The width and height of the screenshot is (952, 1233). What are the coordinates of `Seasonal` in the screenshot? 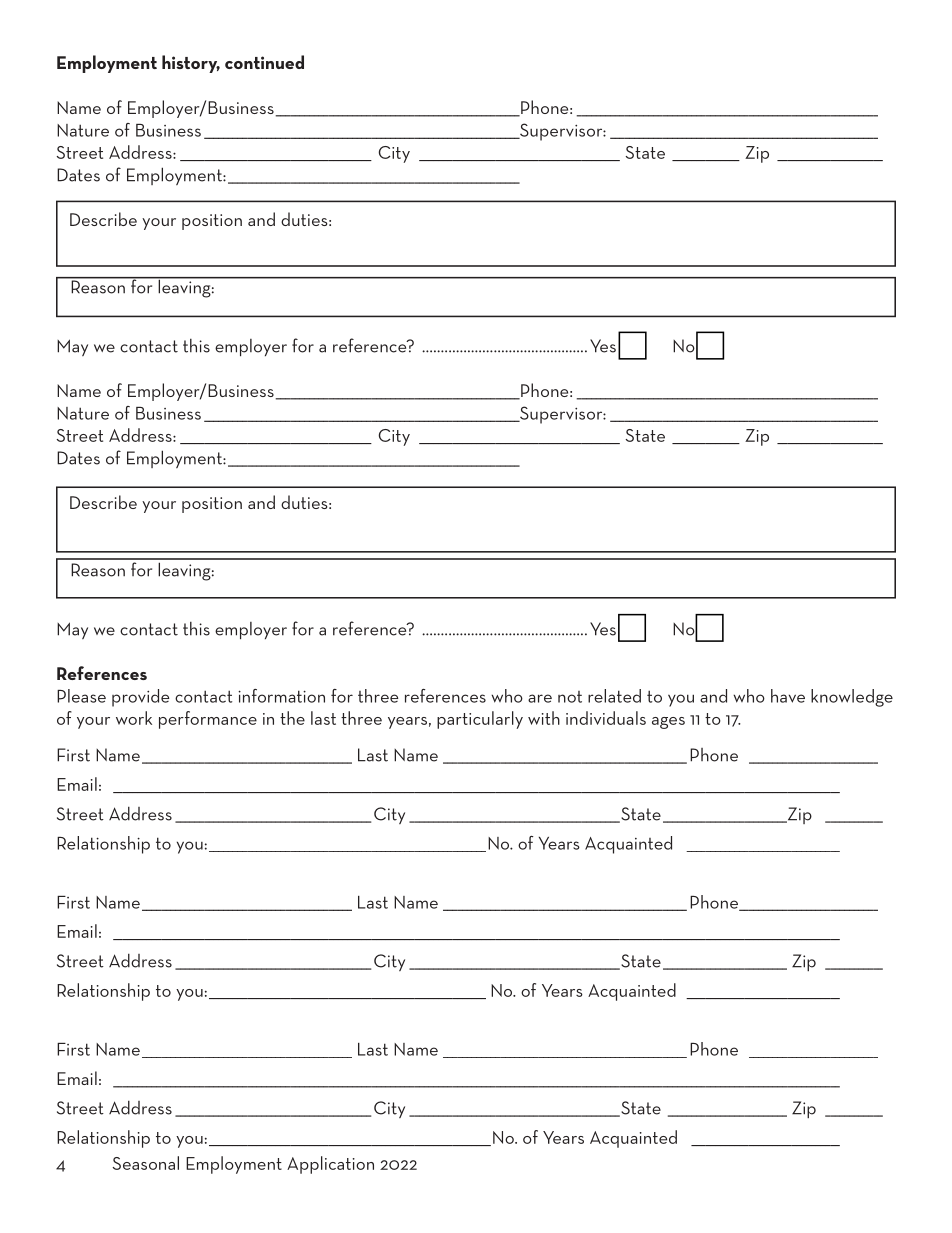 It's located at (146, 1163).
